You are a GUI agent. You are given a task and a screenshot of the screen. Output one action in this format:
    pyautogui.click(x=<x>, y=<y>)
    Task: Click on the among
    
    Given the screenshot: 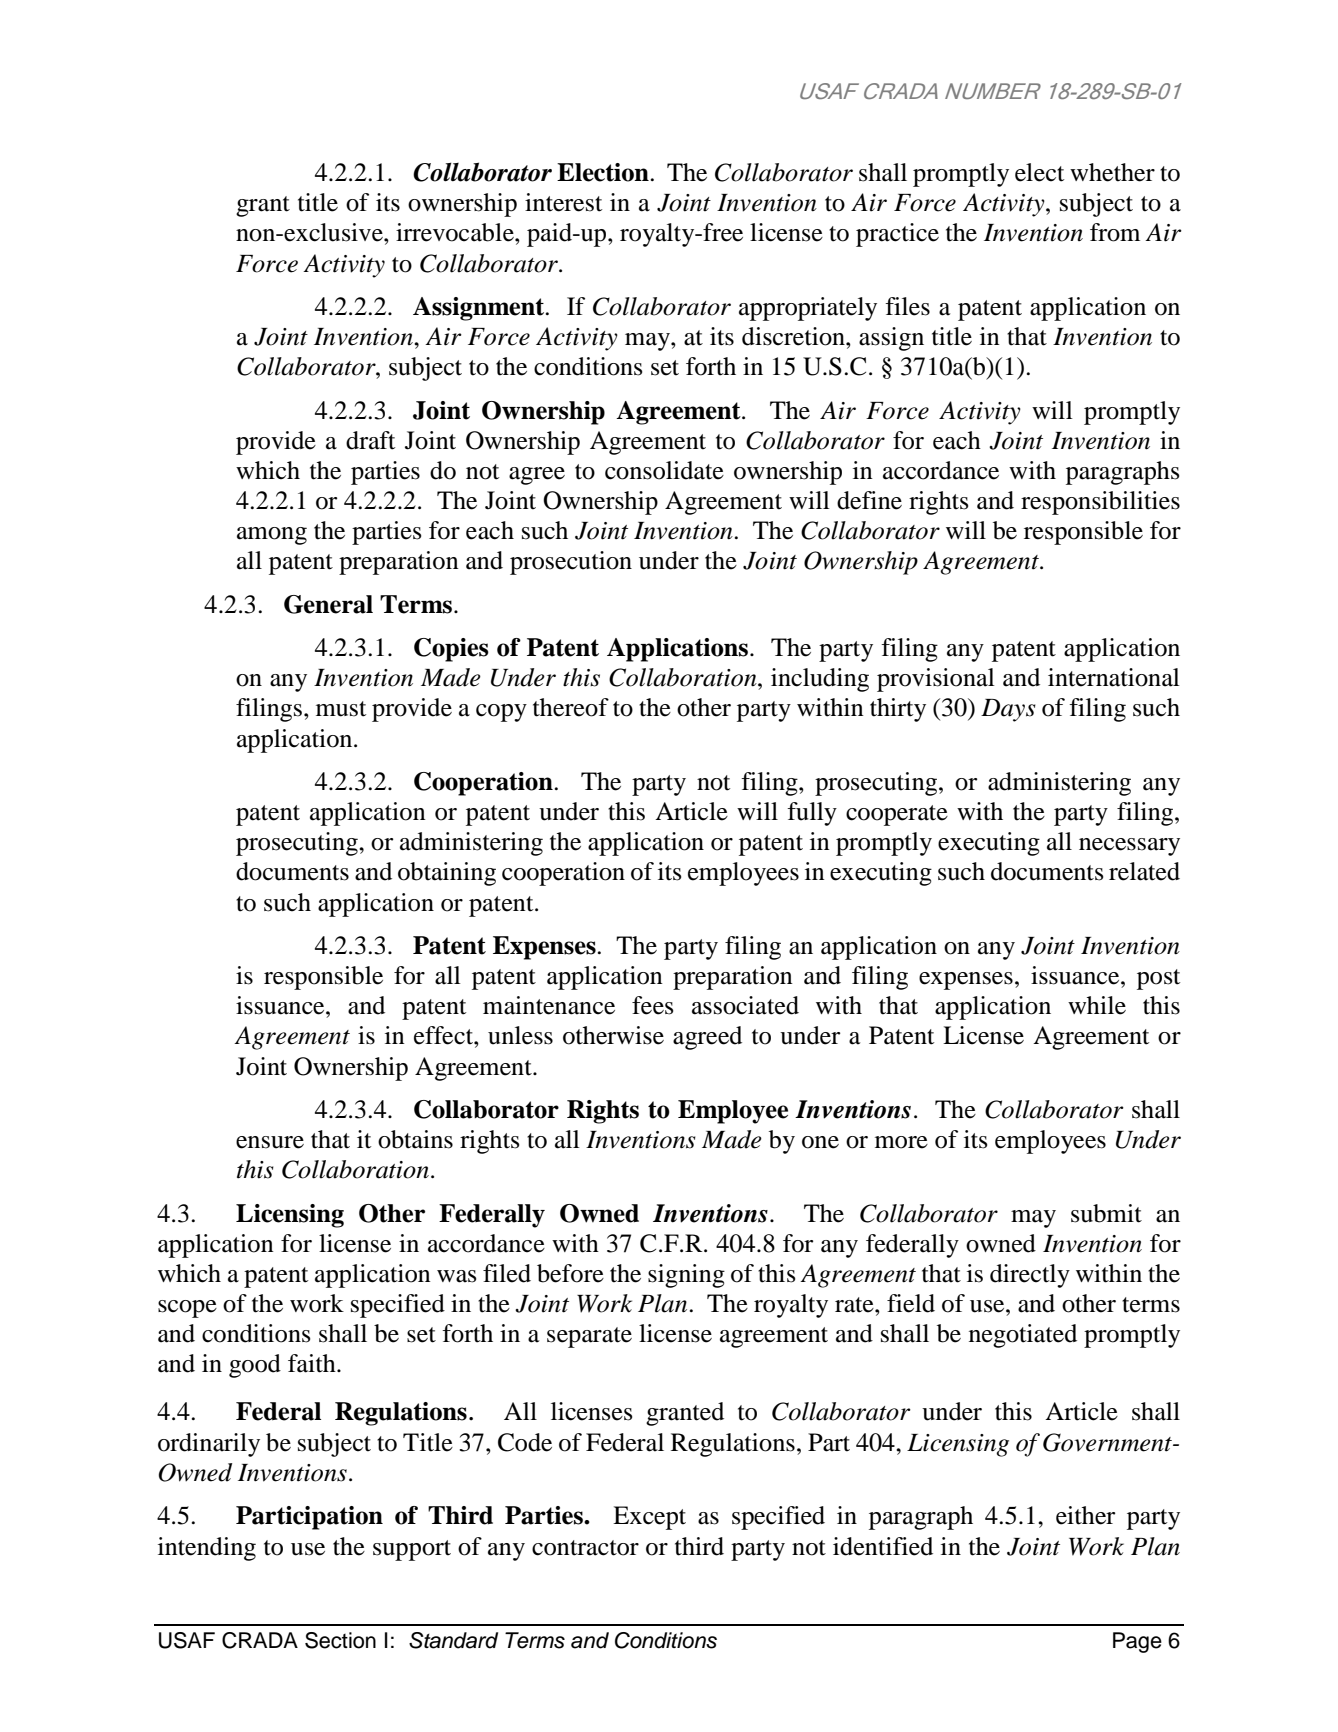 What is the action you would take?
    pyautogui.click(x=272, y=536)
